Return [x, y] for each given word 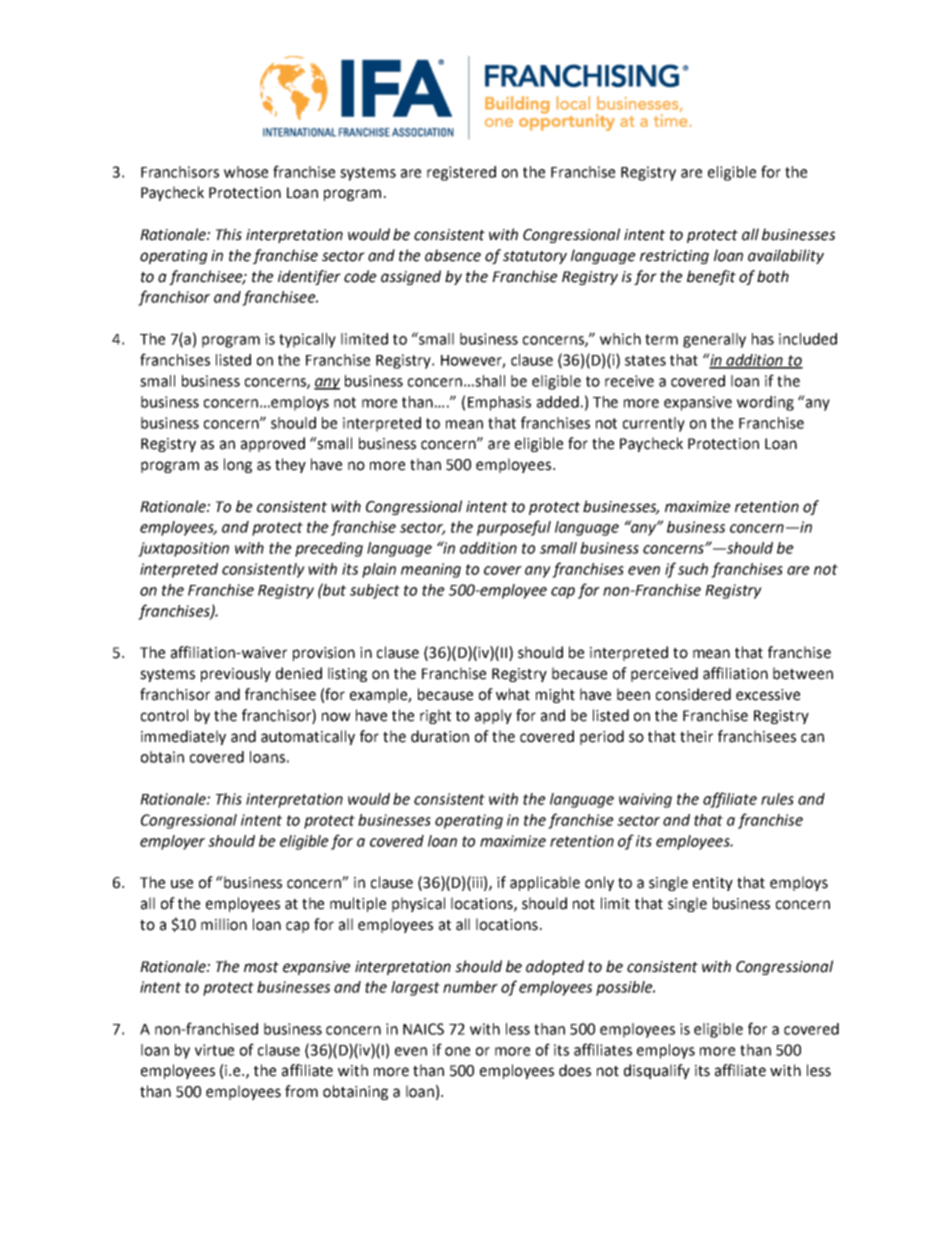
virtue [214, 1050]
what [513, 694]
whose [246, 172]
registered [461, 173]
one [457, 1051]
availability [786, 256]
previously [236, 674]
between [803, 673]
